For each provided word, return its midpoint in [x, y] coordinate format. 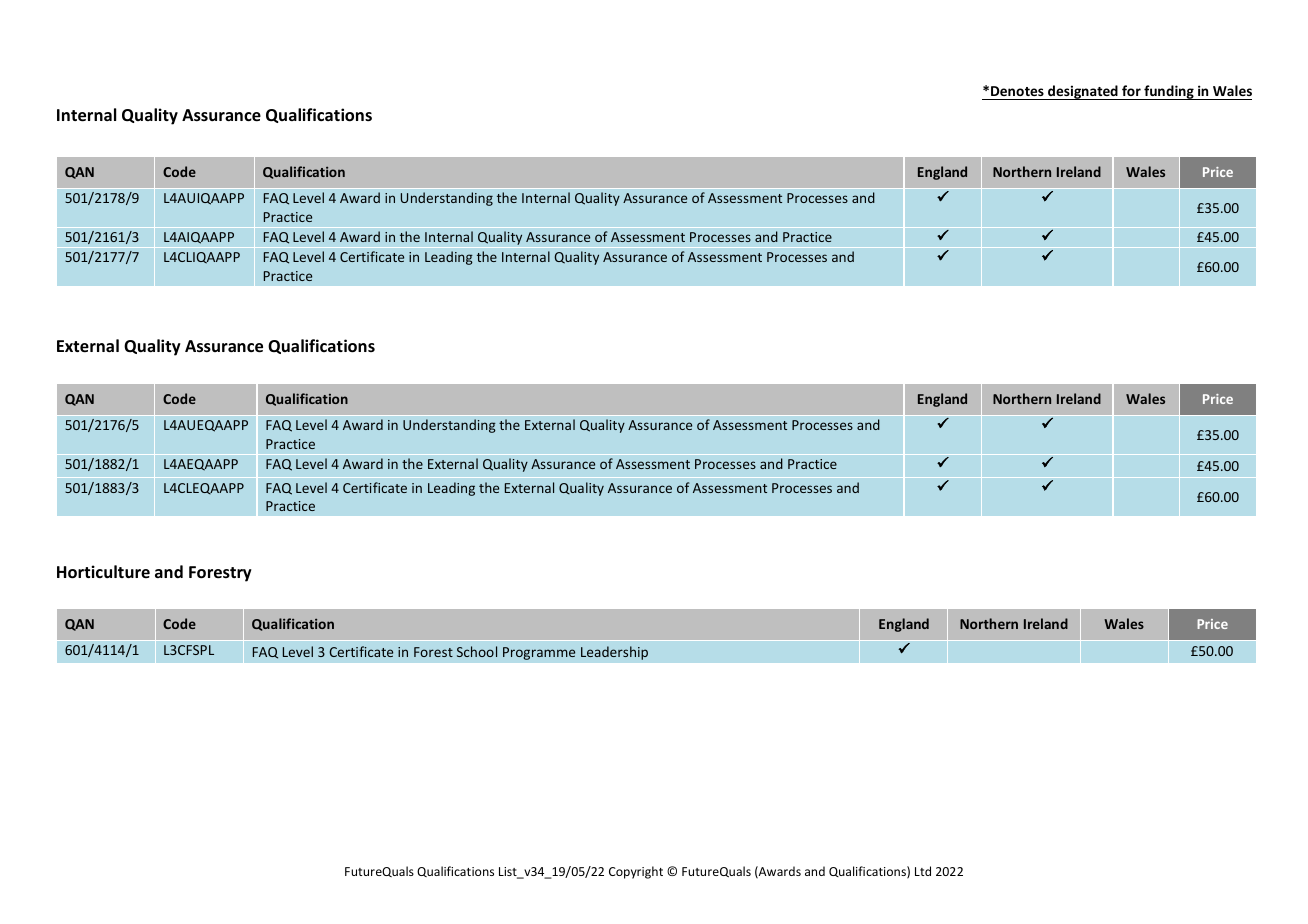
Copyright [636, 872]
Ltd [923, 871]
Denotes [1017, 91]
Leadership [614, 653]
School [477, 651]
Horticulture [103, 572]
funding [1169, 92]
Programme [539, 653]
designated [1083, 92]
